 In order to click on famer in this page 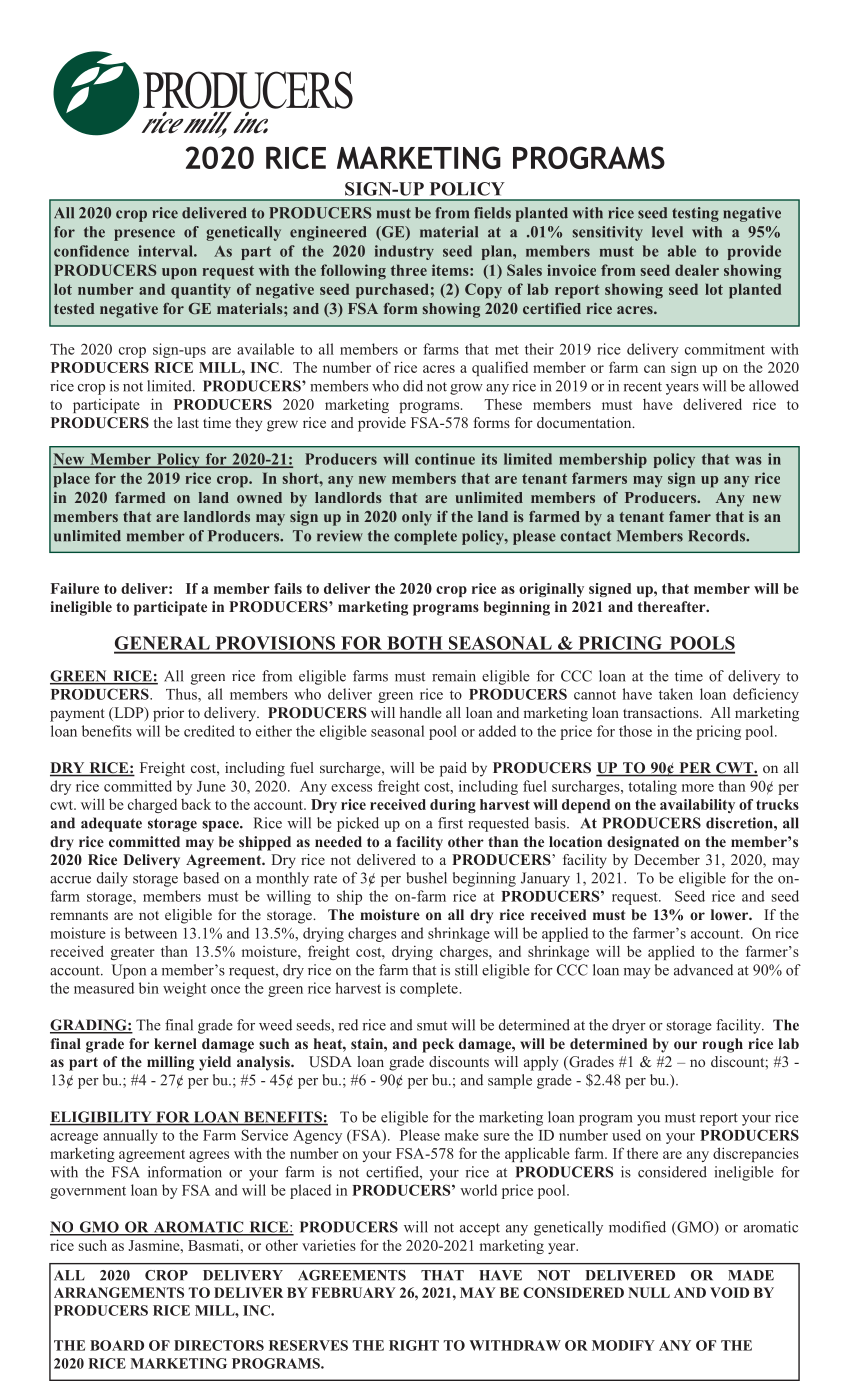, I will do `click(690, 516)`.
